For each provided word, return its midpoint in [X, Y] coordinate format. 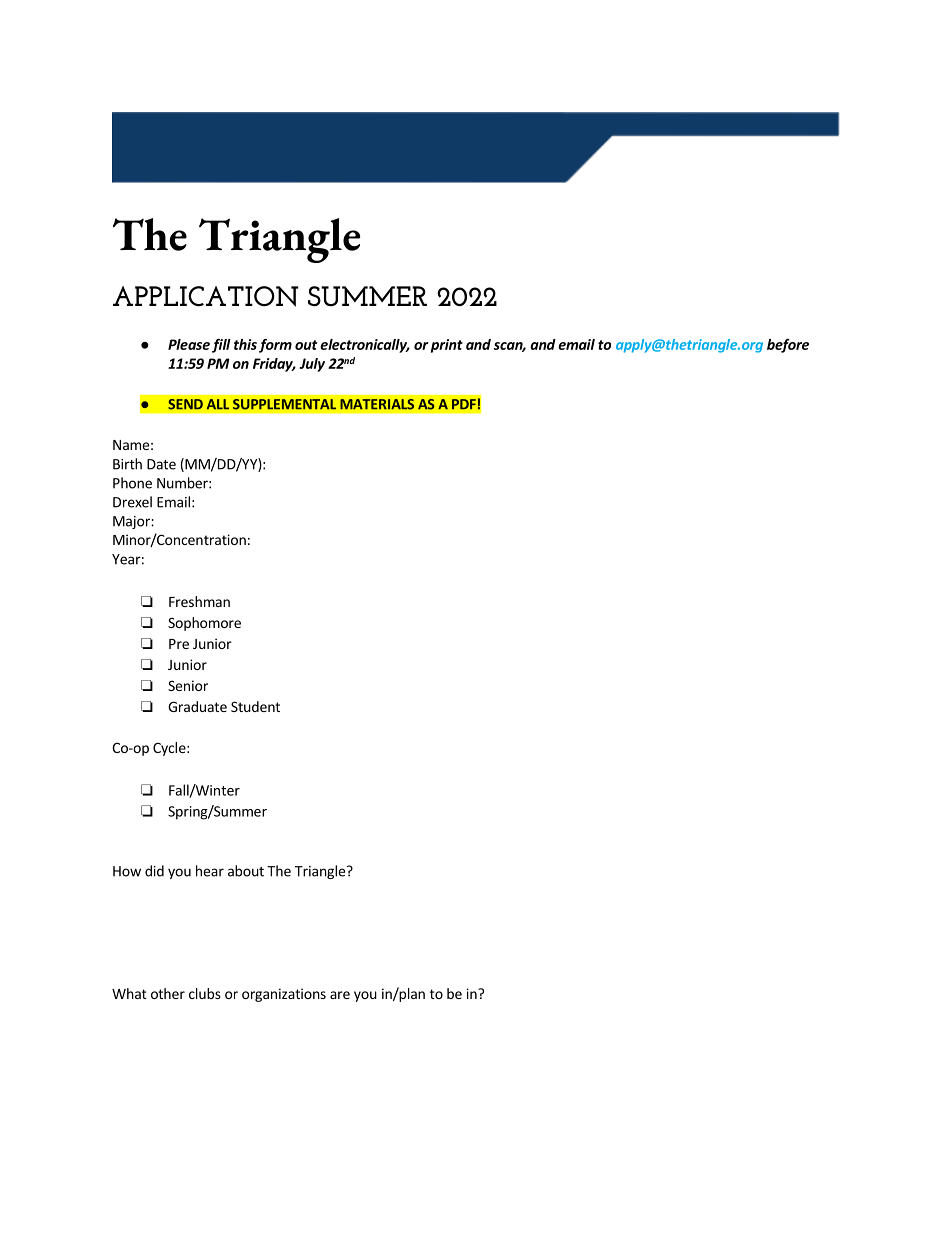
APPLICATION [206, 296]
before [788, 346]
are [340, 995]
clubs [205, 993]
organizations [284, 995]
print [447, 346]
